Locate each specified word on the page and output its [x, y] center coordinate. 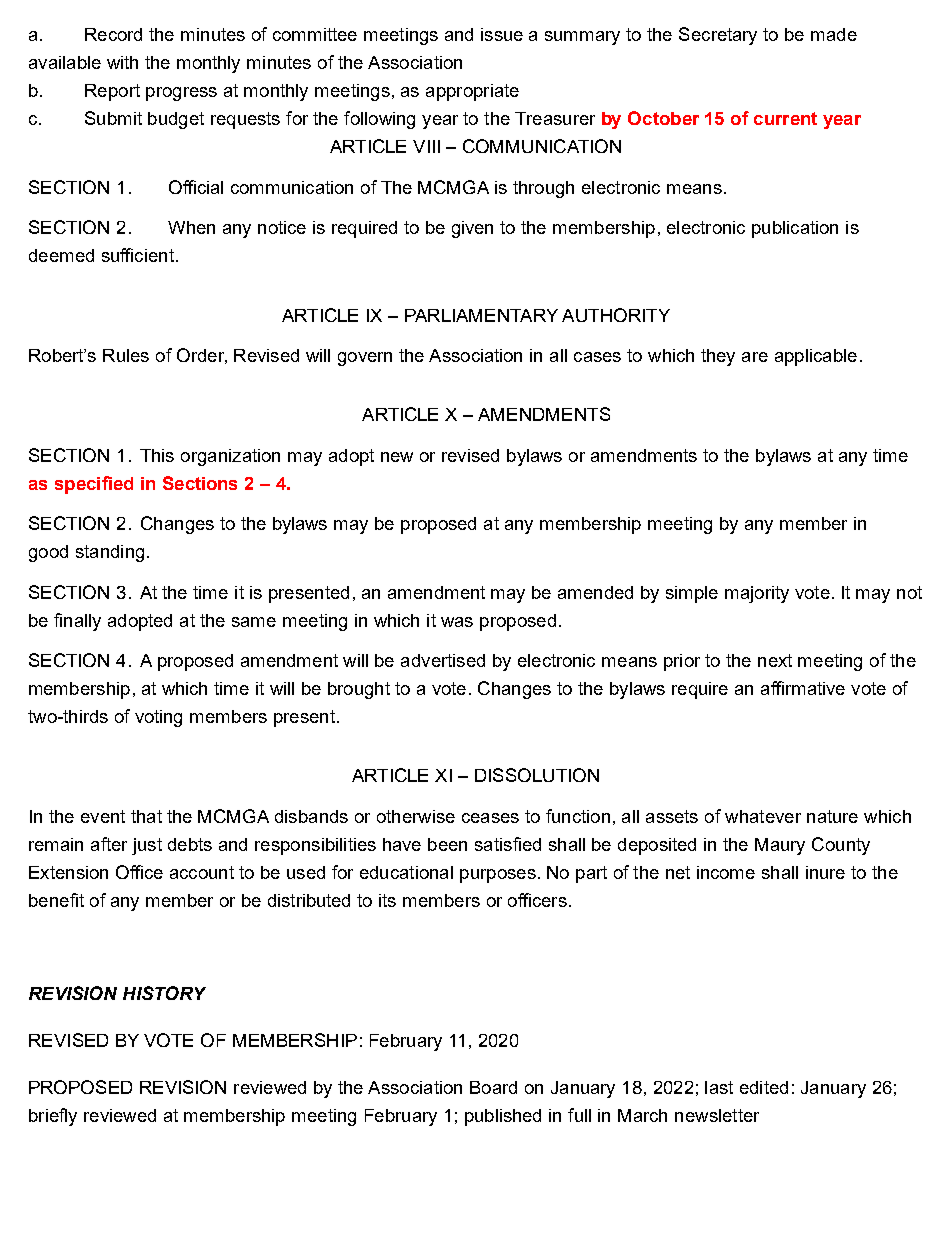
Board [493, 1087]
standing [110, 553]
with [122, 62]
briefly [53, 1117]
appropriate [472, 92]
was [457, 622]
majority [757, 594]
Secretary [718, 36]
